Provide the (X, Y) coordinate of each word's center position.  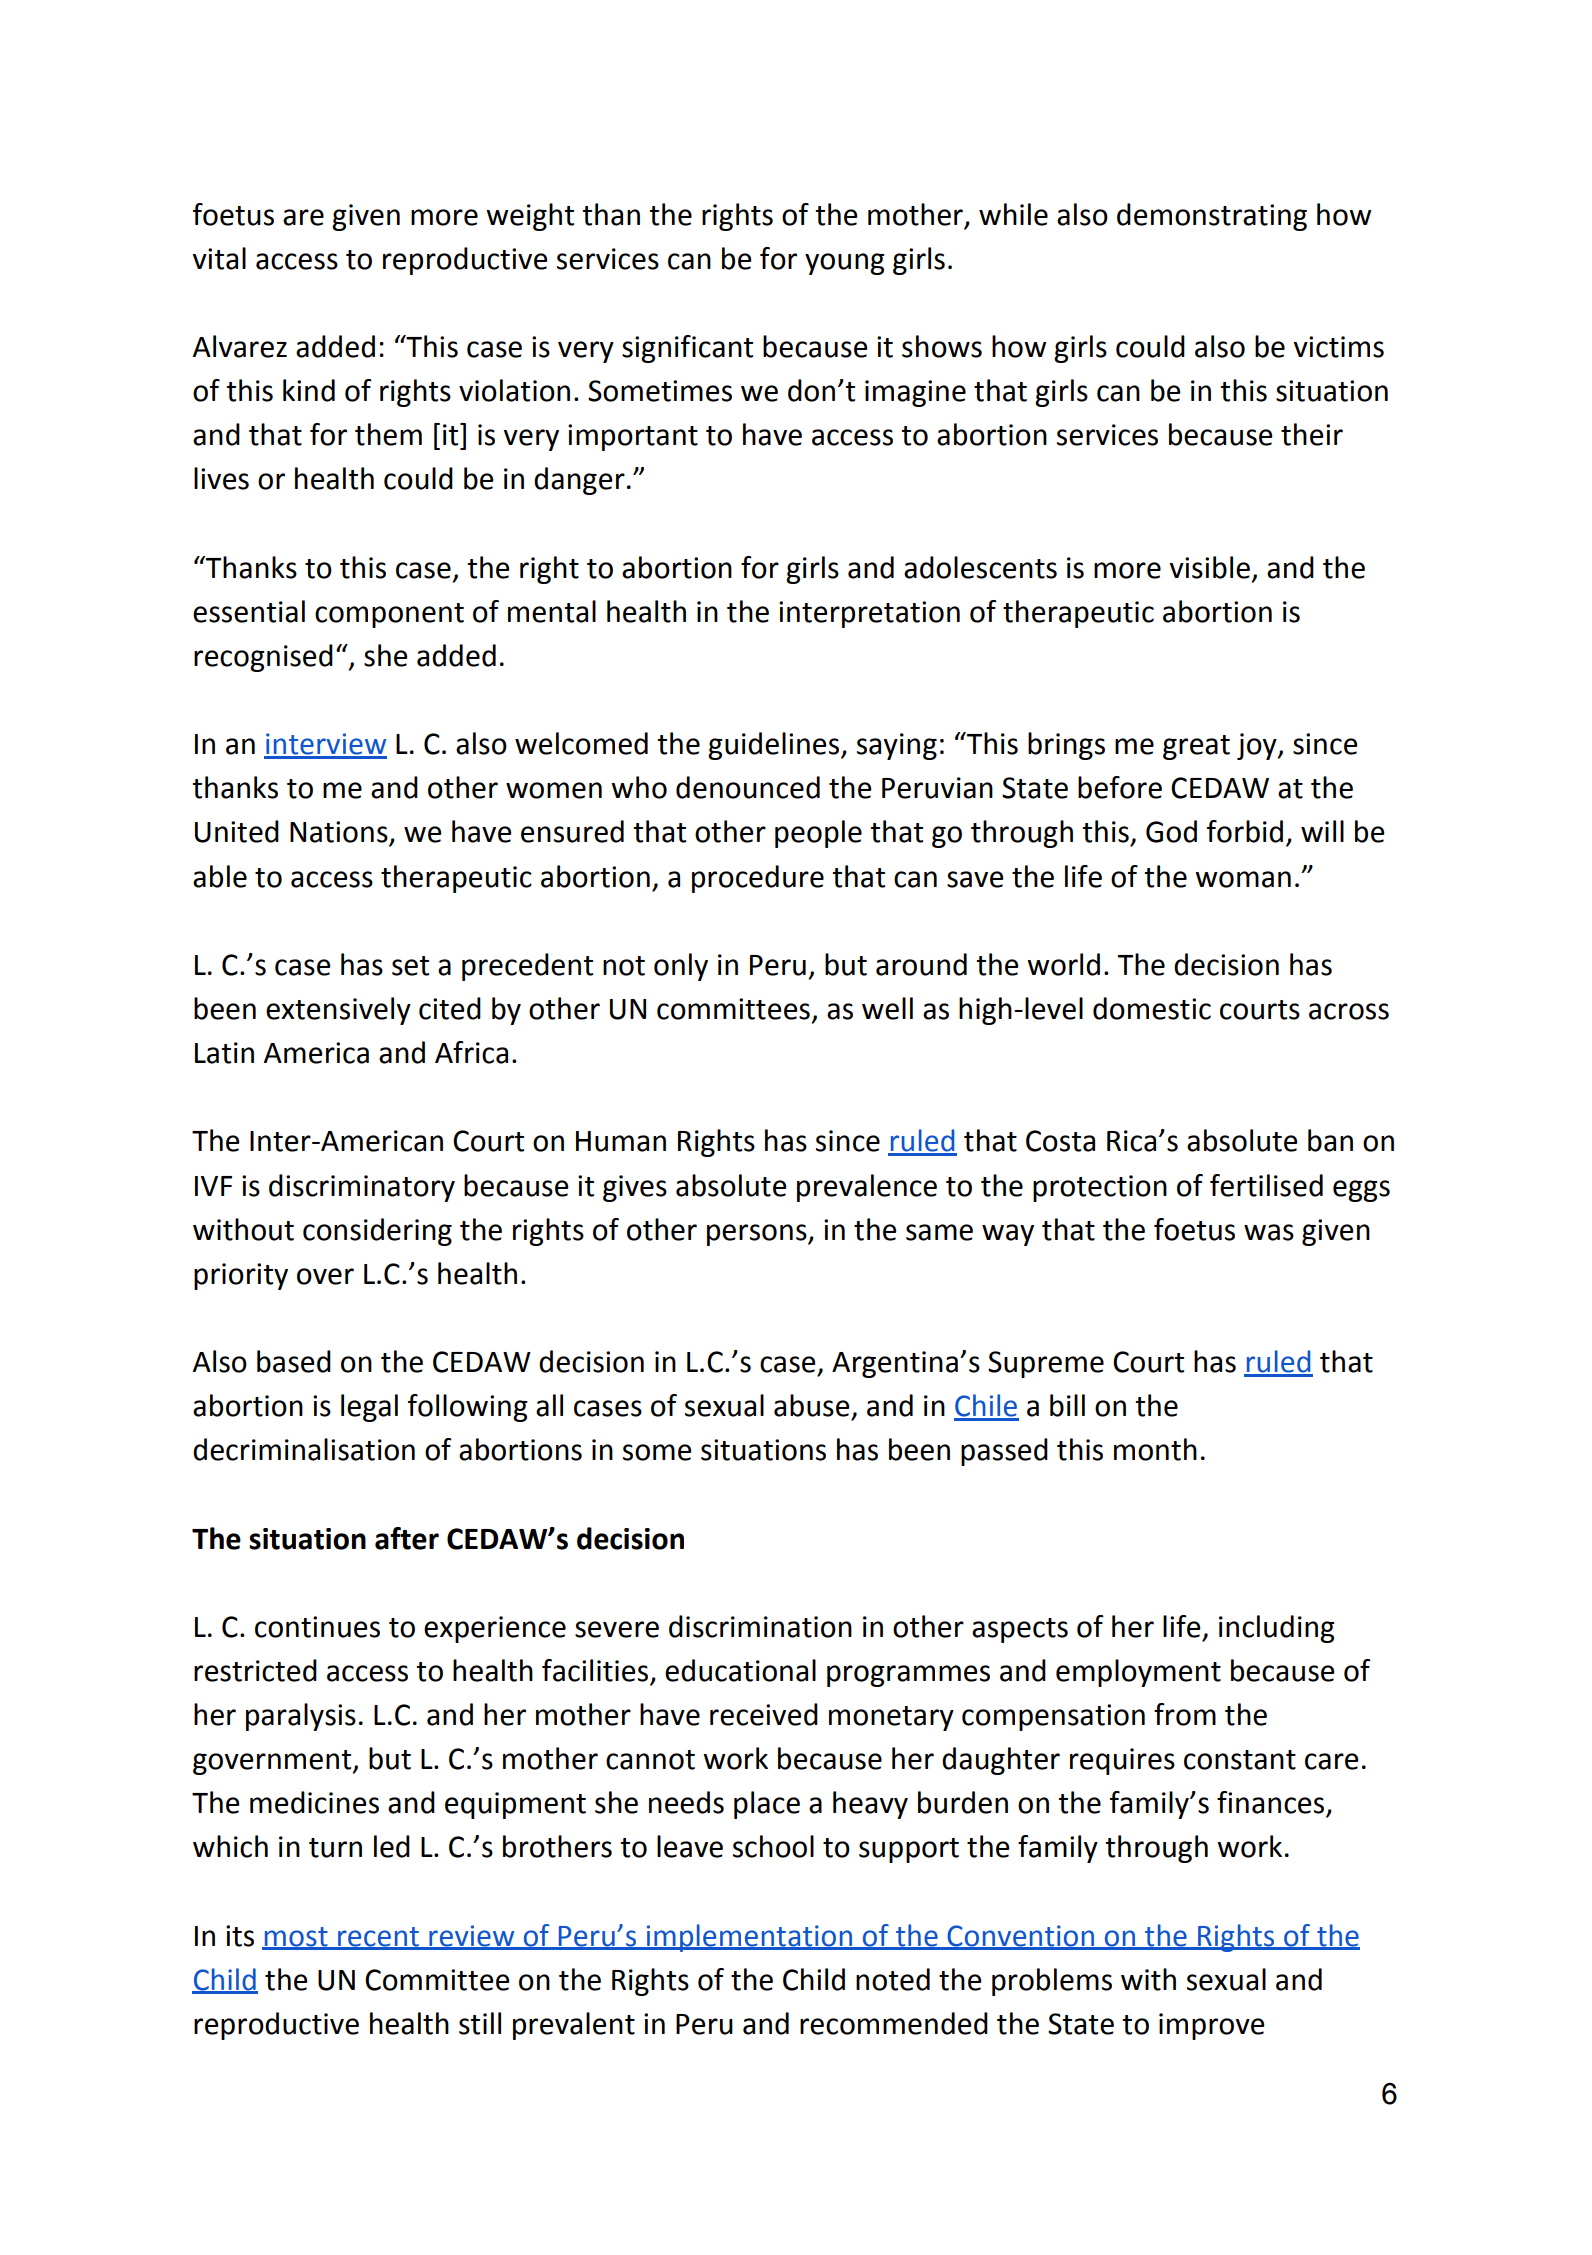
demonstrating (1212, 217)
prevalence (867, 1188)
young (845, 264)
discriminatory (362, 1188)
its (240, 1936)
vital (219, 258)
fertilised (1266, 1185)
